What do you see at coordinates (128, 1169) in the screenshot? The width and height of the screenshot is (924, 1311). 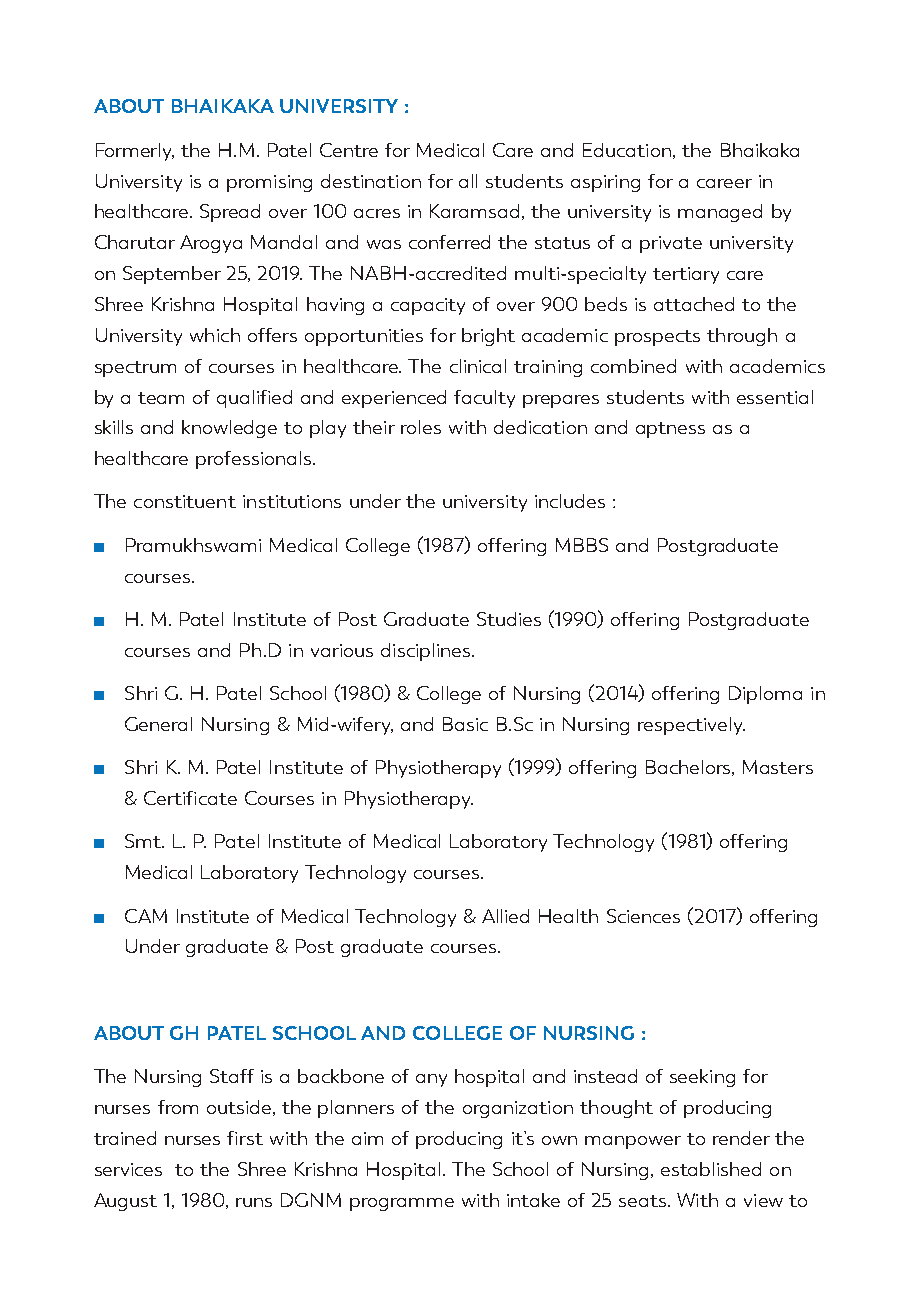 I see `services` at bounding box center [128, 1169].
